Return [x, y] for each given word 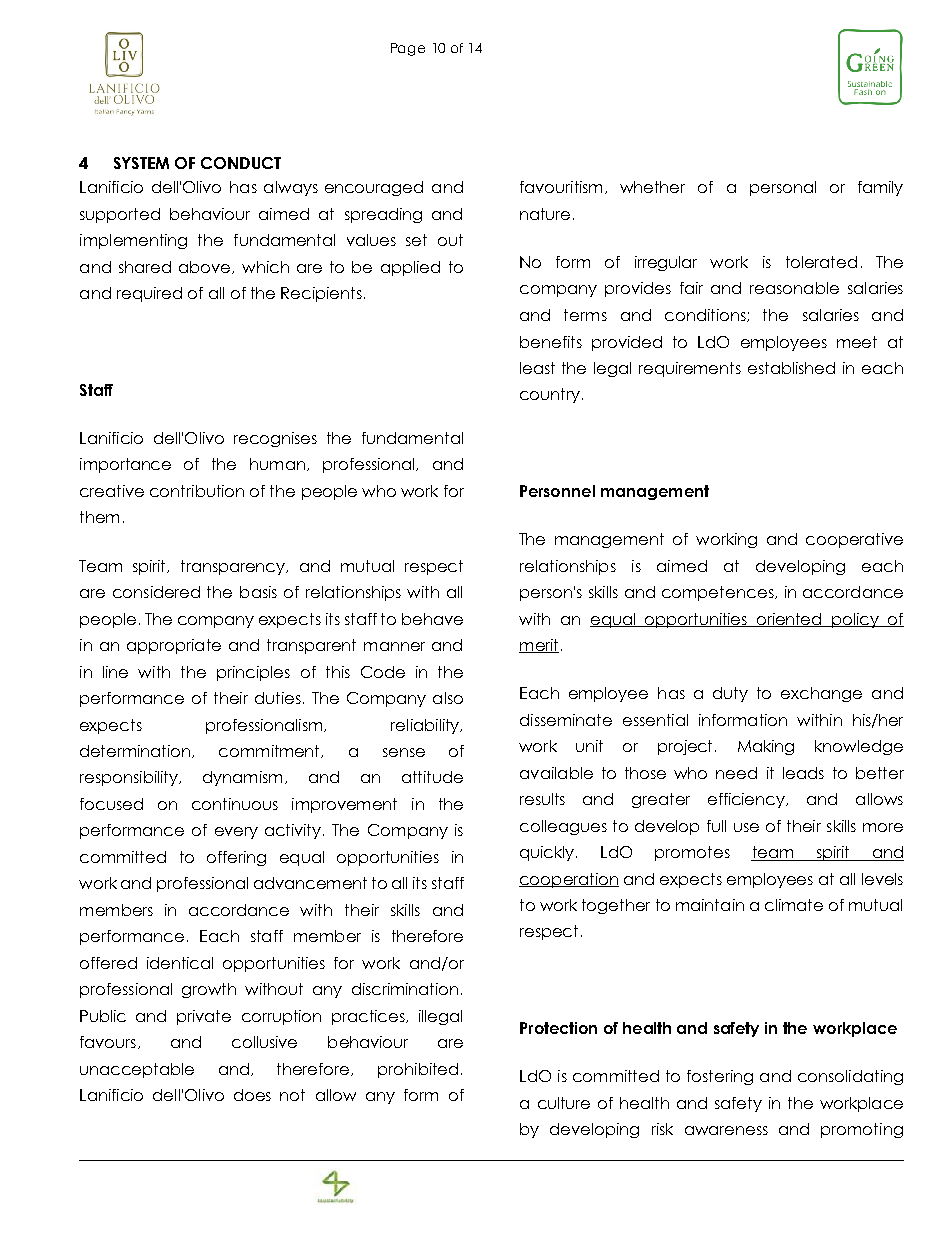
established [791, 368]
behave [432, 619]
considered [156, 592]
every [236, 833]
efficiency [748, 800]
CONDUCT [241, 163]
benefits [551, 342]
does [252, 1095]
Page [408, 49]
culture [564, 1103]
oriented [789, 620]
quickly [548, 853]
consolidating [850, 1077]
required [149, 294]
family [880, 188]
